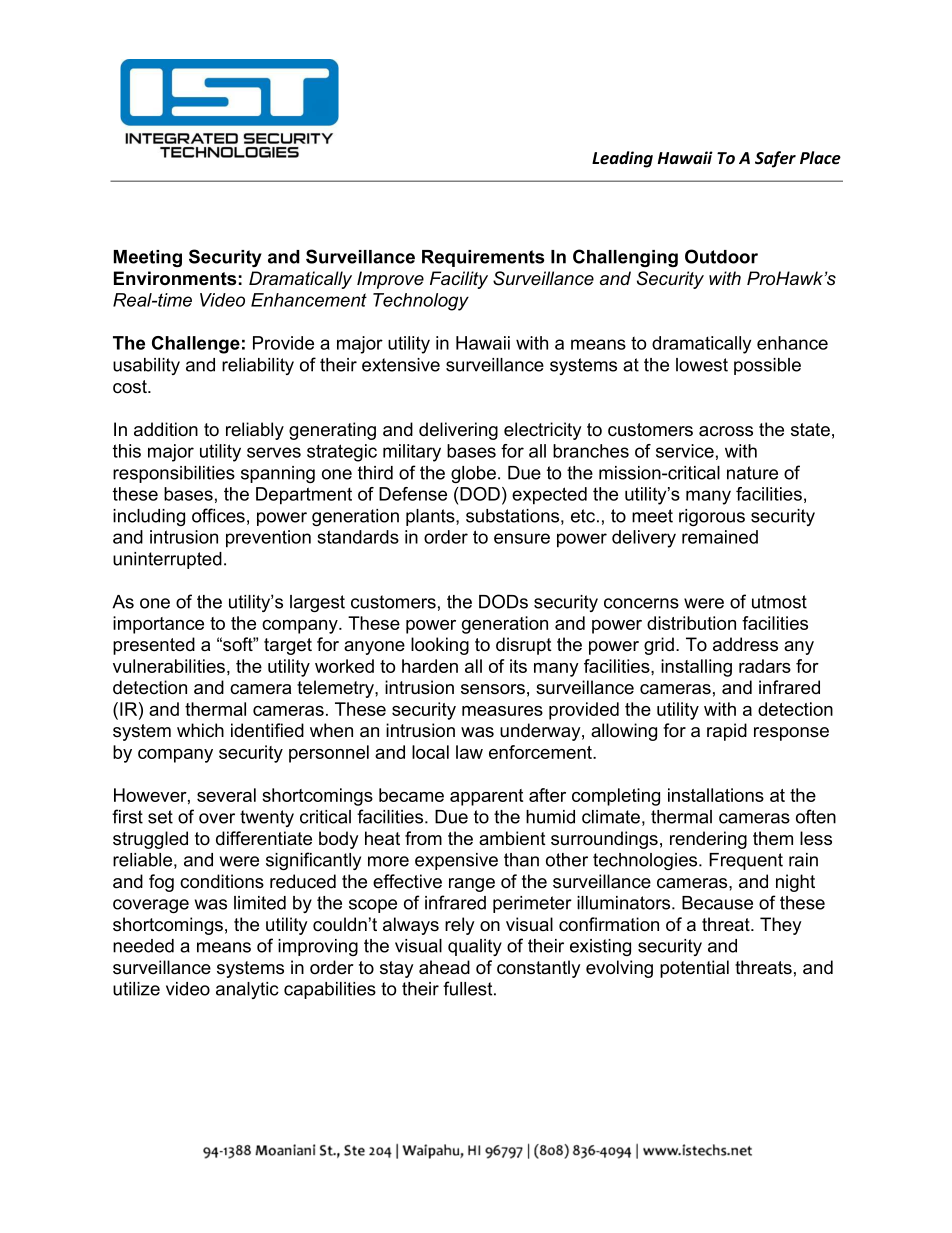 This image has width=952, height=1233. Describe the element at coordinates (694, 969) in the image. I see `potential` at that location.
